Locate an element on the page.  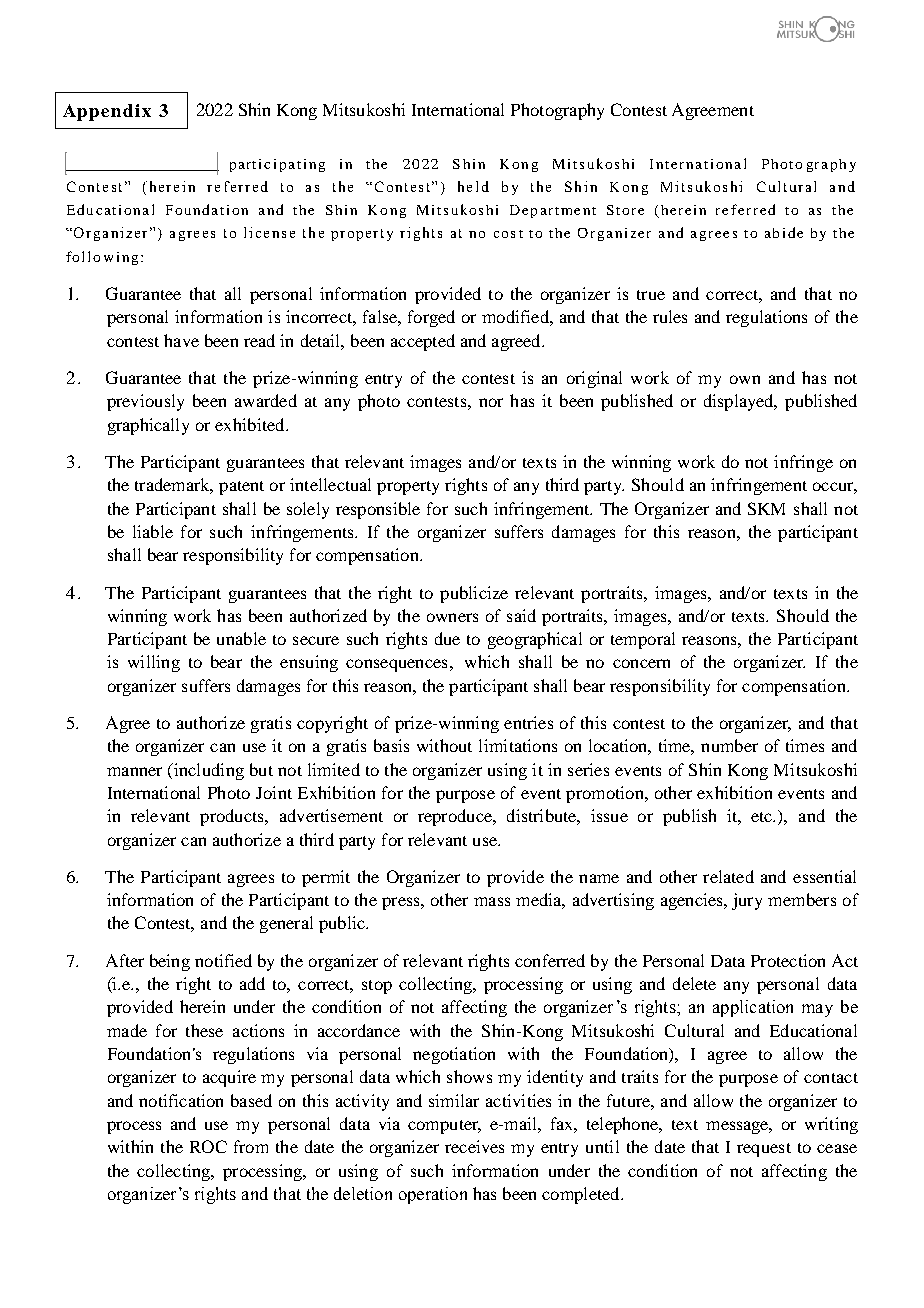
Appendix is located at coordinates (107, 112).
